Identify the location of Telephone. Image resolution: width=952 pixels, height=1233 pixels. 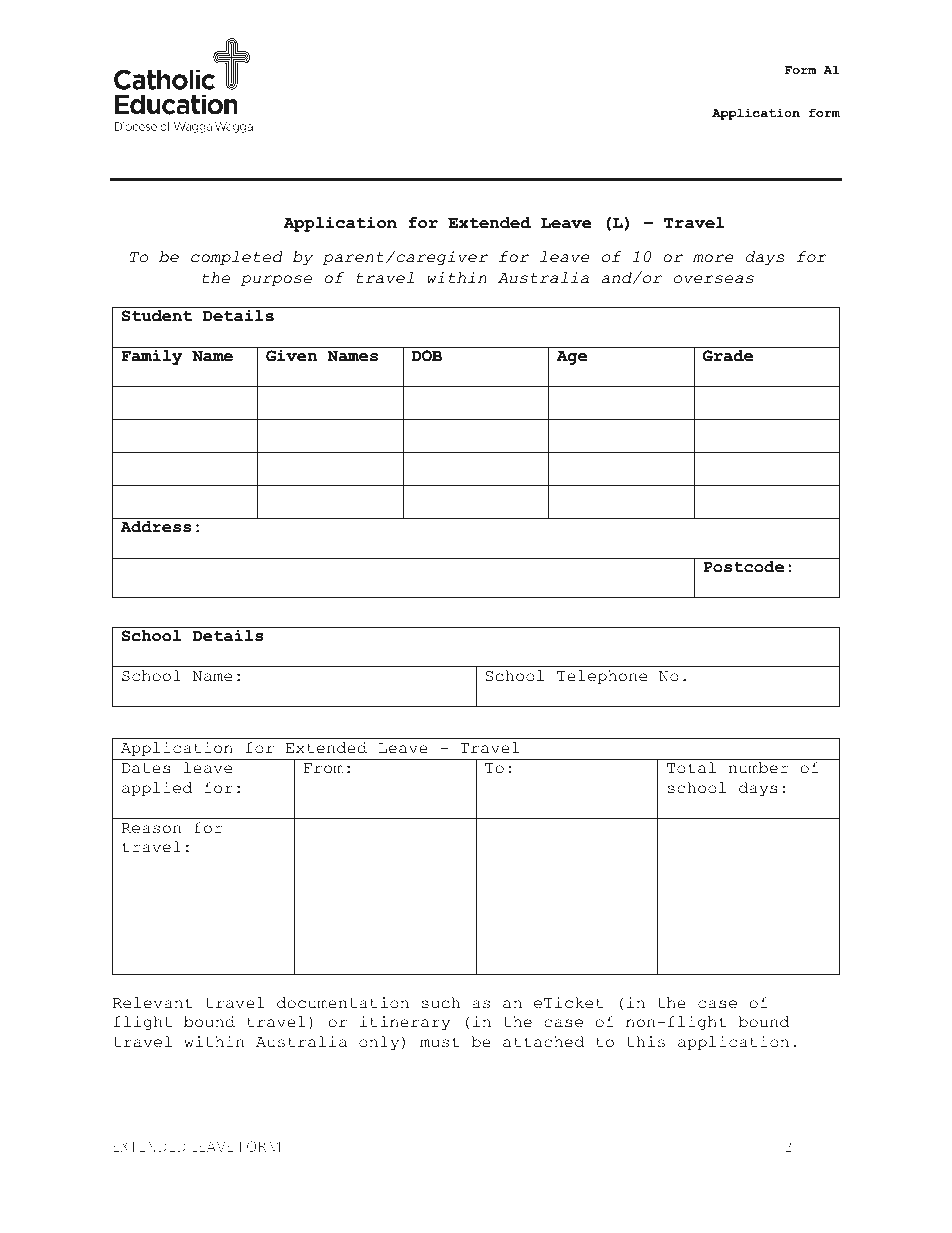
(602, 677).
